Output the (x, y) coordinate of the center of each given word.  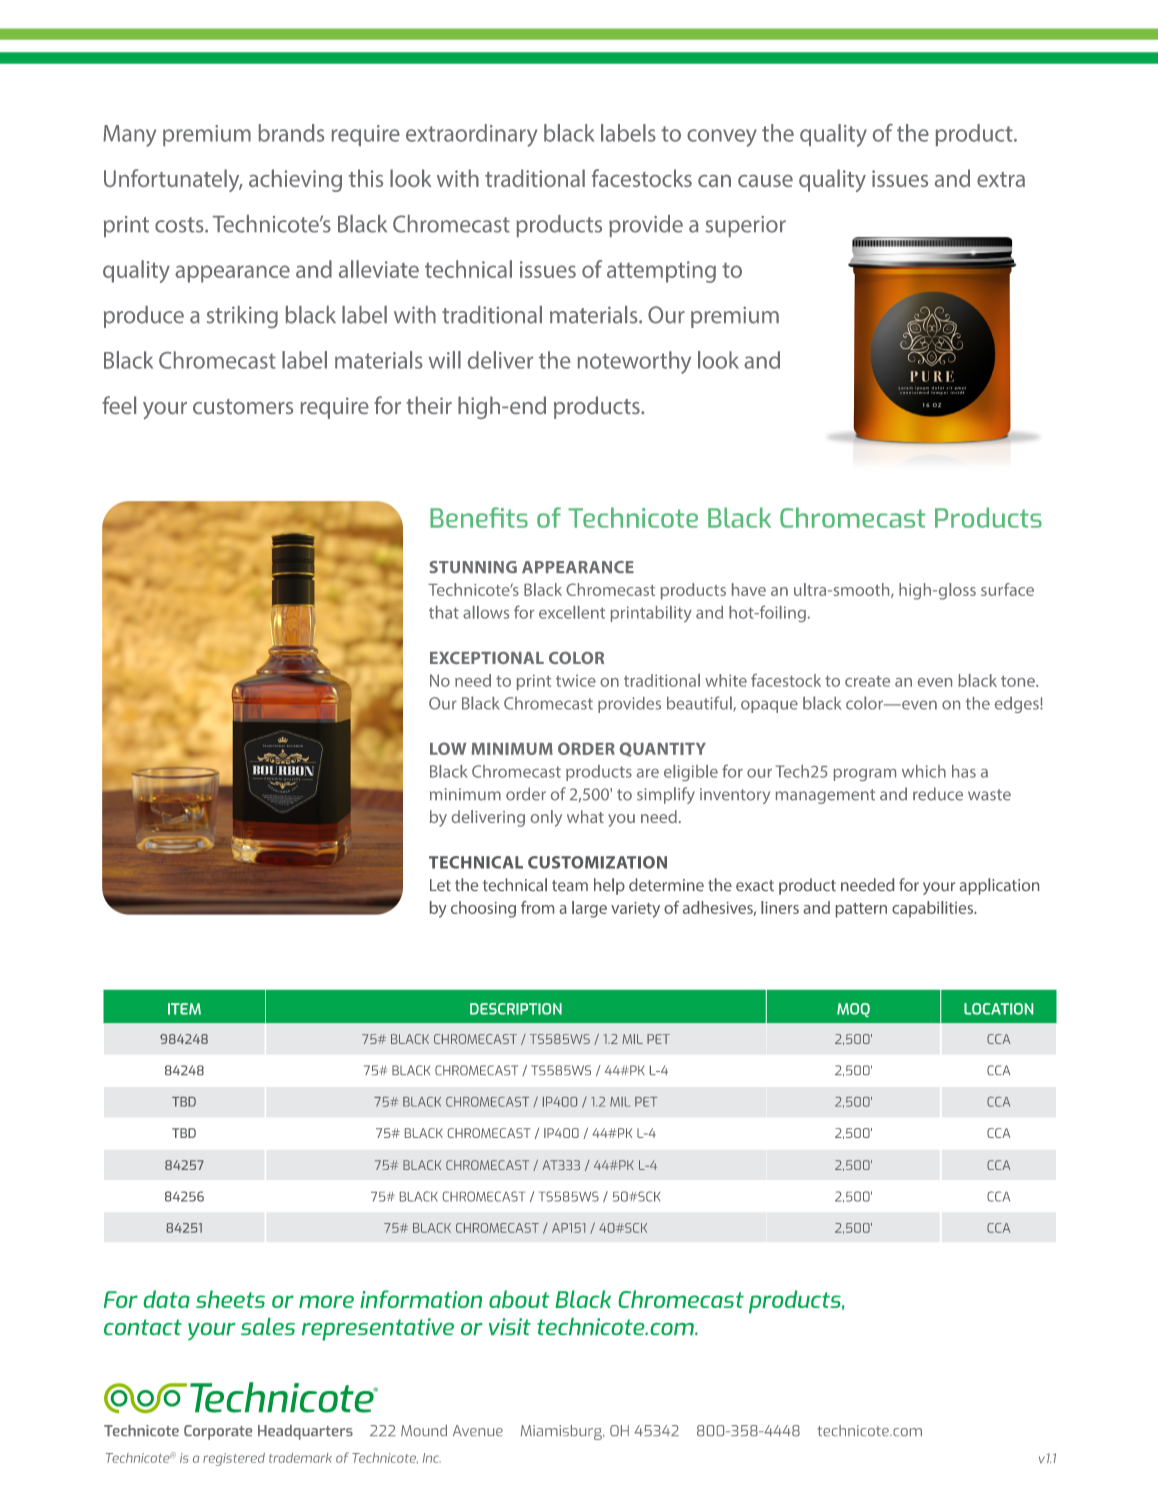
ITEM (184, 1009)
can (714, 181)
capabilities (934, 909)
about (519, 1299)
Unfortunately (173, 180)
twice (576, 681)
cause (765, 181)
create (867, 681)
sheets (230, 1299)
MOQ (853, 1010)
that (444, 612)
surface (1007, 589)
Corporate (218, 1432)
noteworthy (634, 362)
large (589, 909)
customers (243, 406)
